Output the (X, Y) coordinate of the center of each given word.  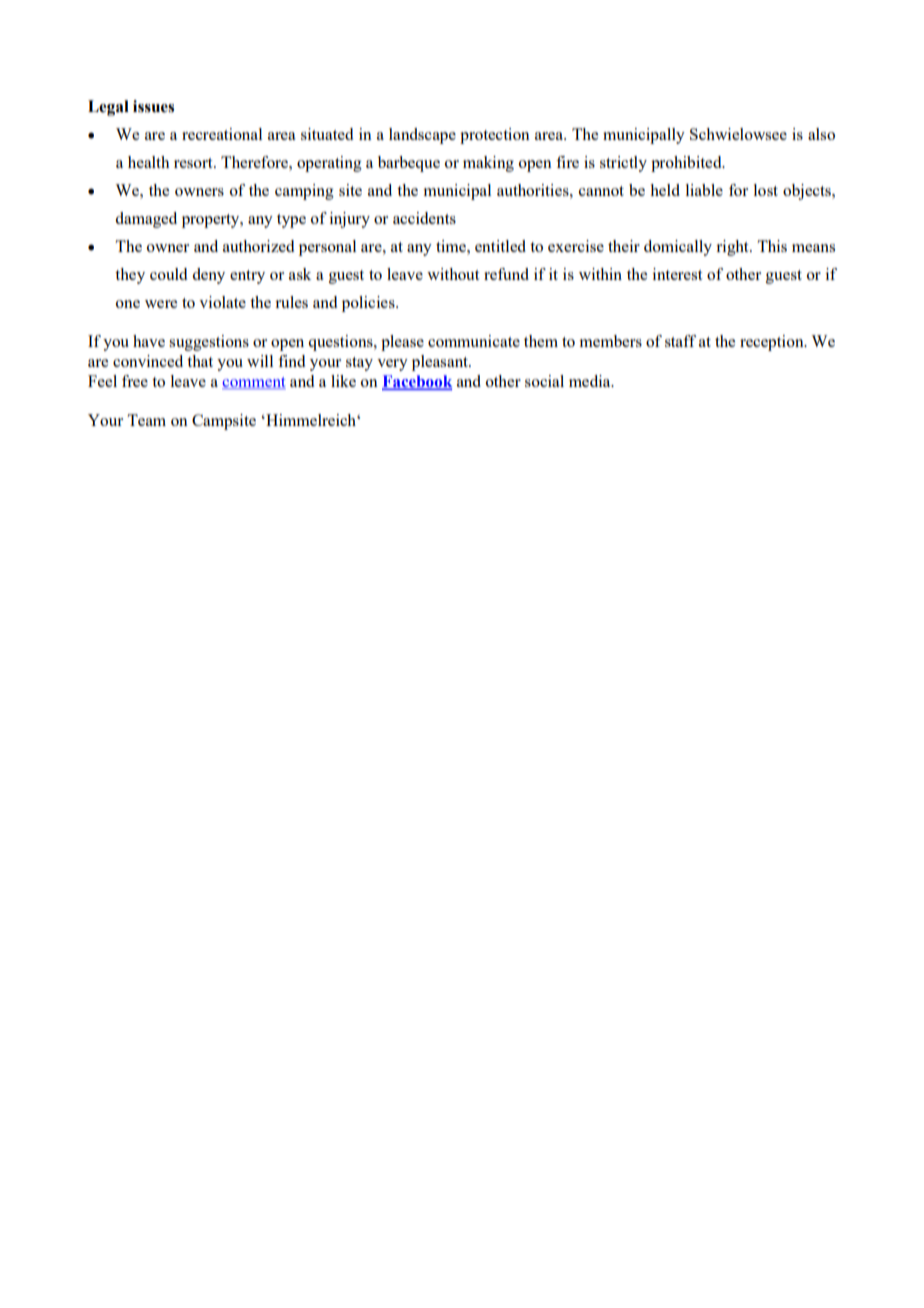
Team (146, 420)
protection (495, 136)
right (733, 248)
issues (153, 106)
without (453, 274)
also (821, 134)
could (168, 274)
